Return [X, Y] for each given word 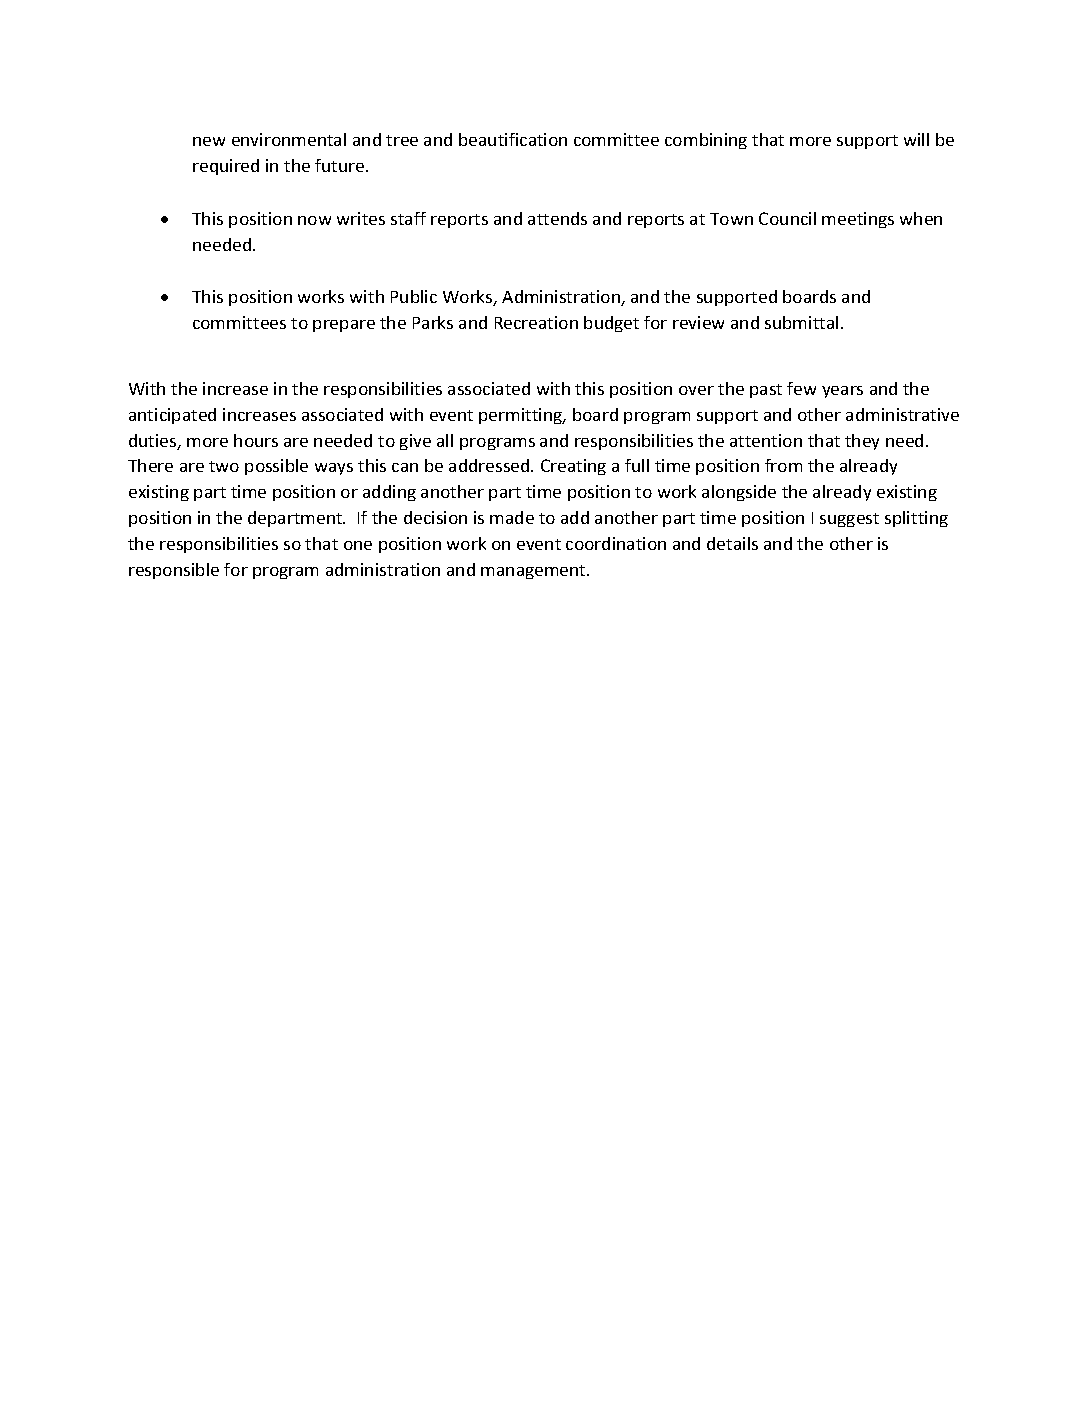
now [314, 220]
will [916, 139]
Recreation [536, 322]
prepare [344, 326]
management [534, 572]
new [209, 141]
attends [557, 218]
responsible [174, 571]
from [783, 465]
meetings [858, 220]
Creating [573, 467]
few [801, 388]
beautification [513, 139]
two [224, 466]
